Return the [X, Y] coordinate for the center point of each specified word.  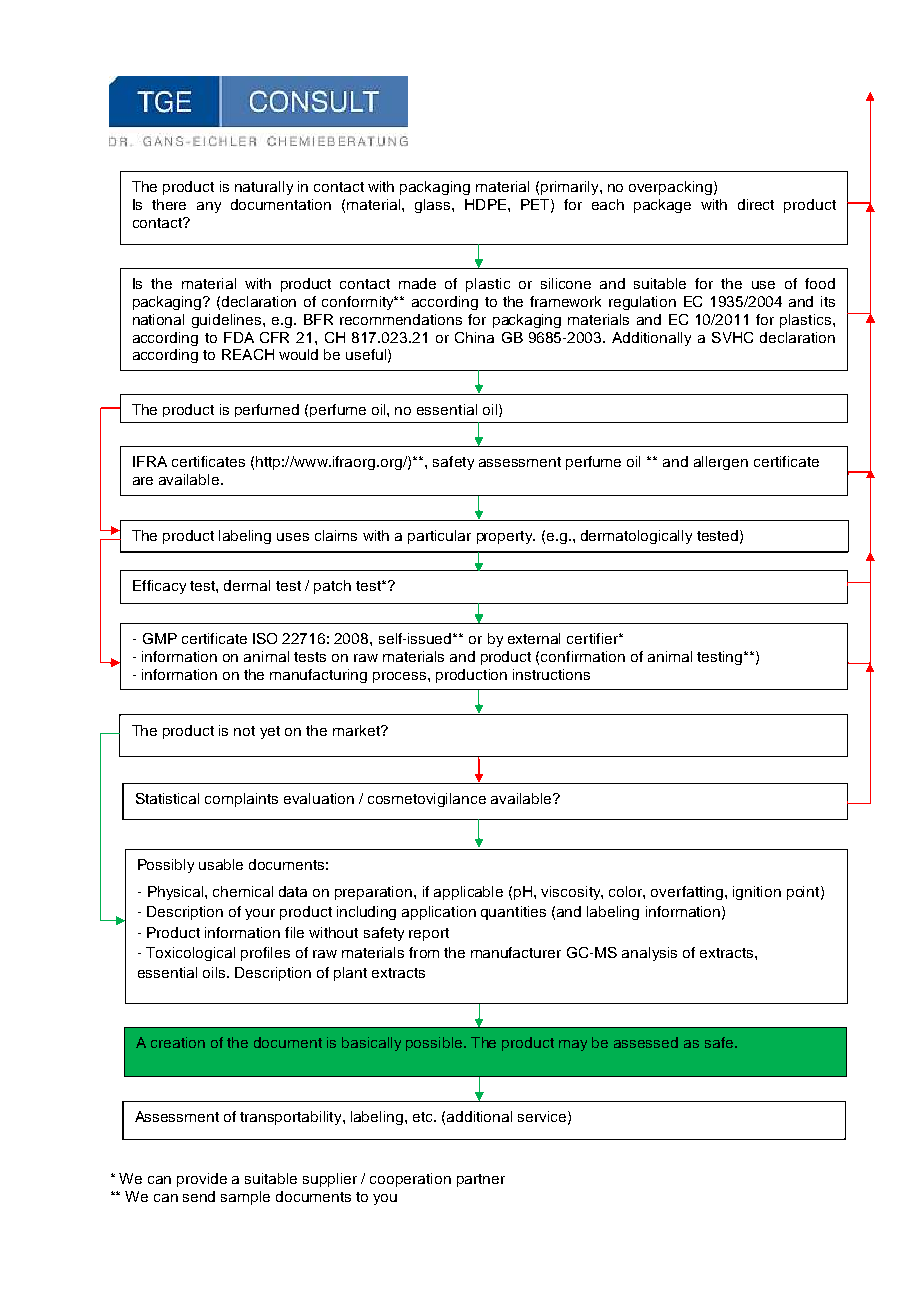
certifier [593, 638]
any [209, 207]
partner [481, 1180]
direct [756, 204]
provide [202, 1180]
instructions [551, 674]
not [244, 731]
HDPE [485, 204]
